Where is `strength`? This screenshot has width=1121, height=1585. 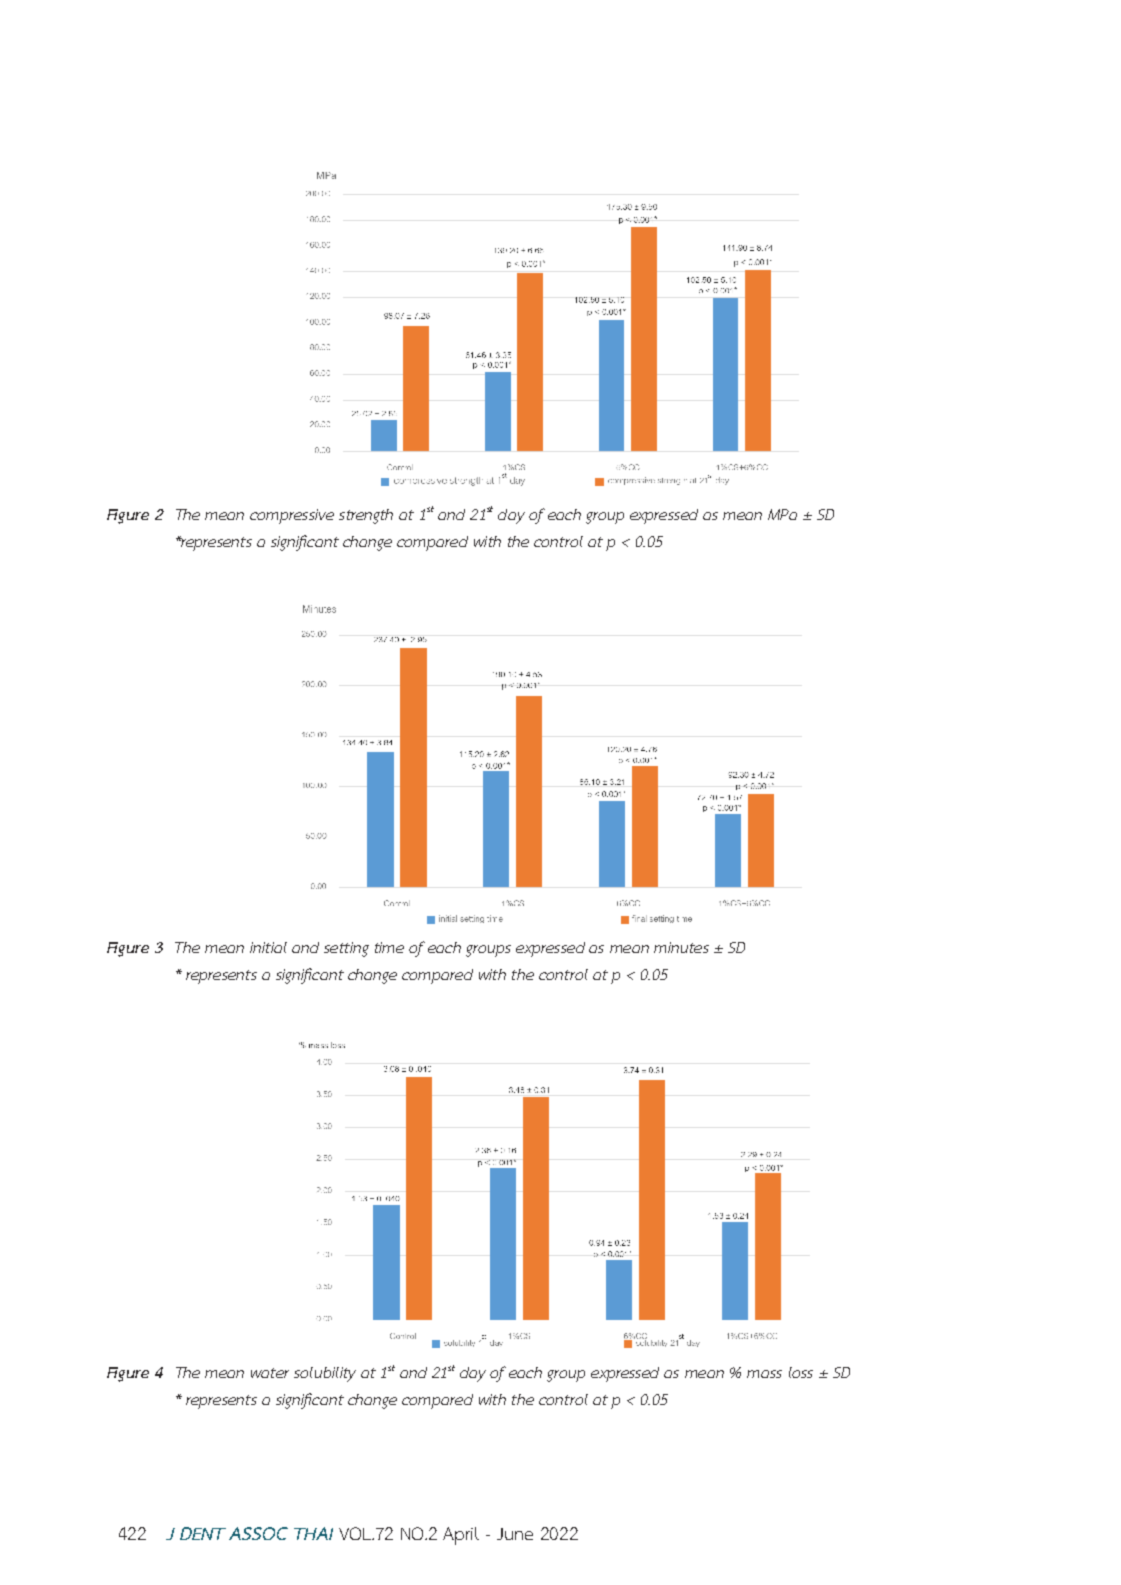 strength is located at coordinates (366, 516).
